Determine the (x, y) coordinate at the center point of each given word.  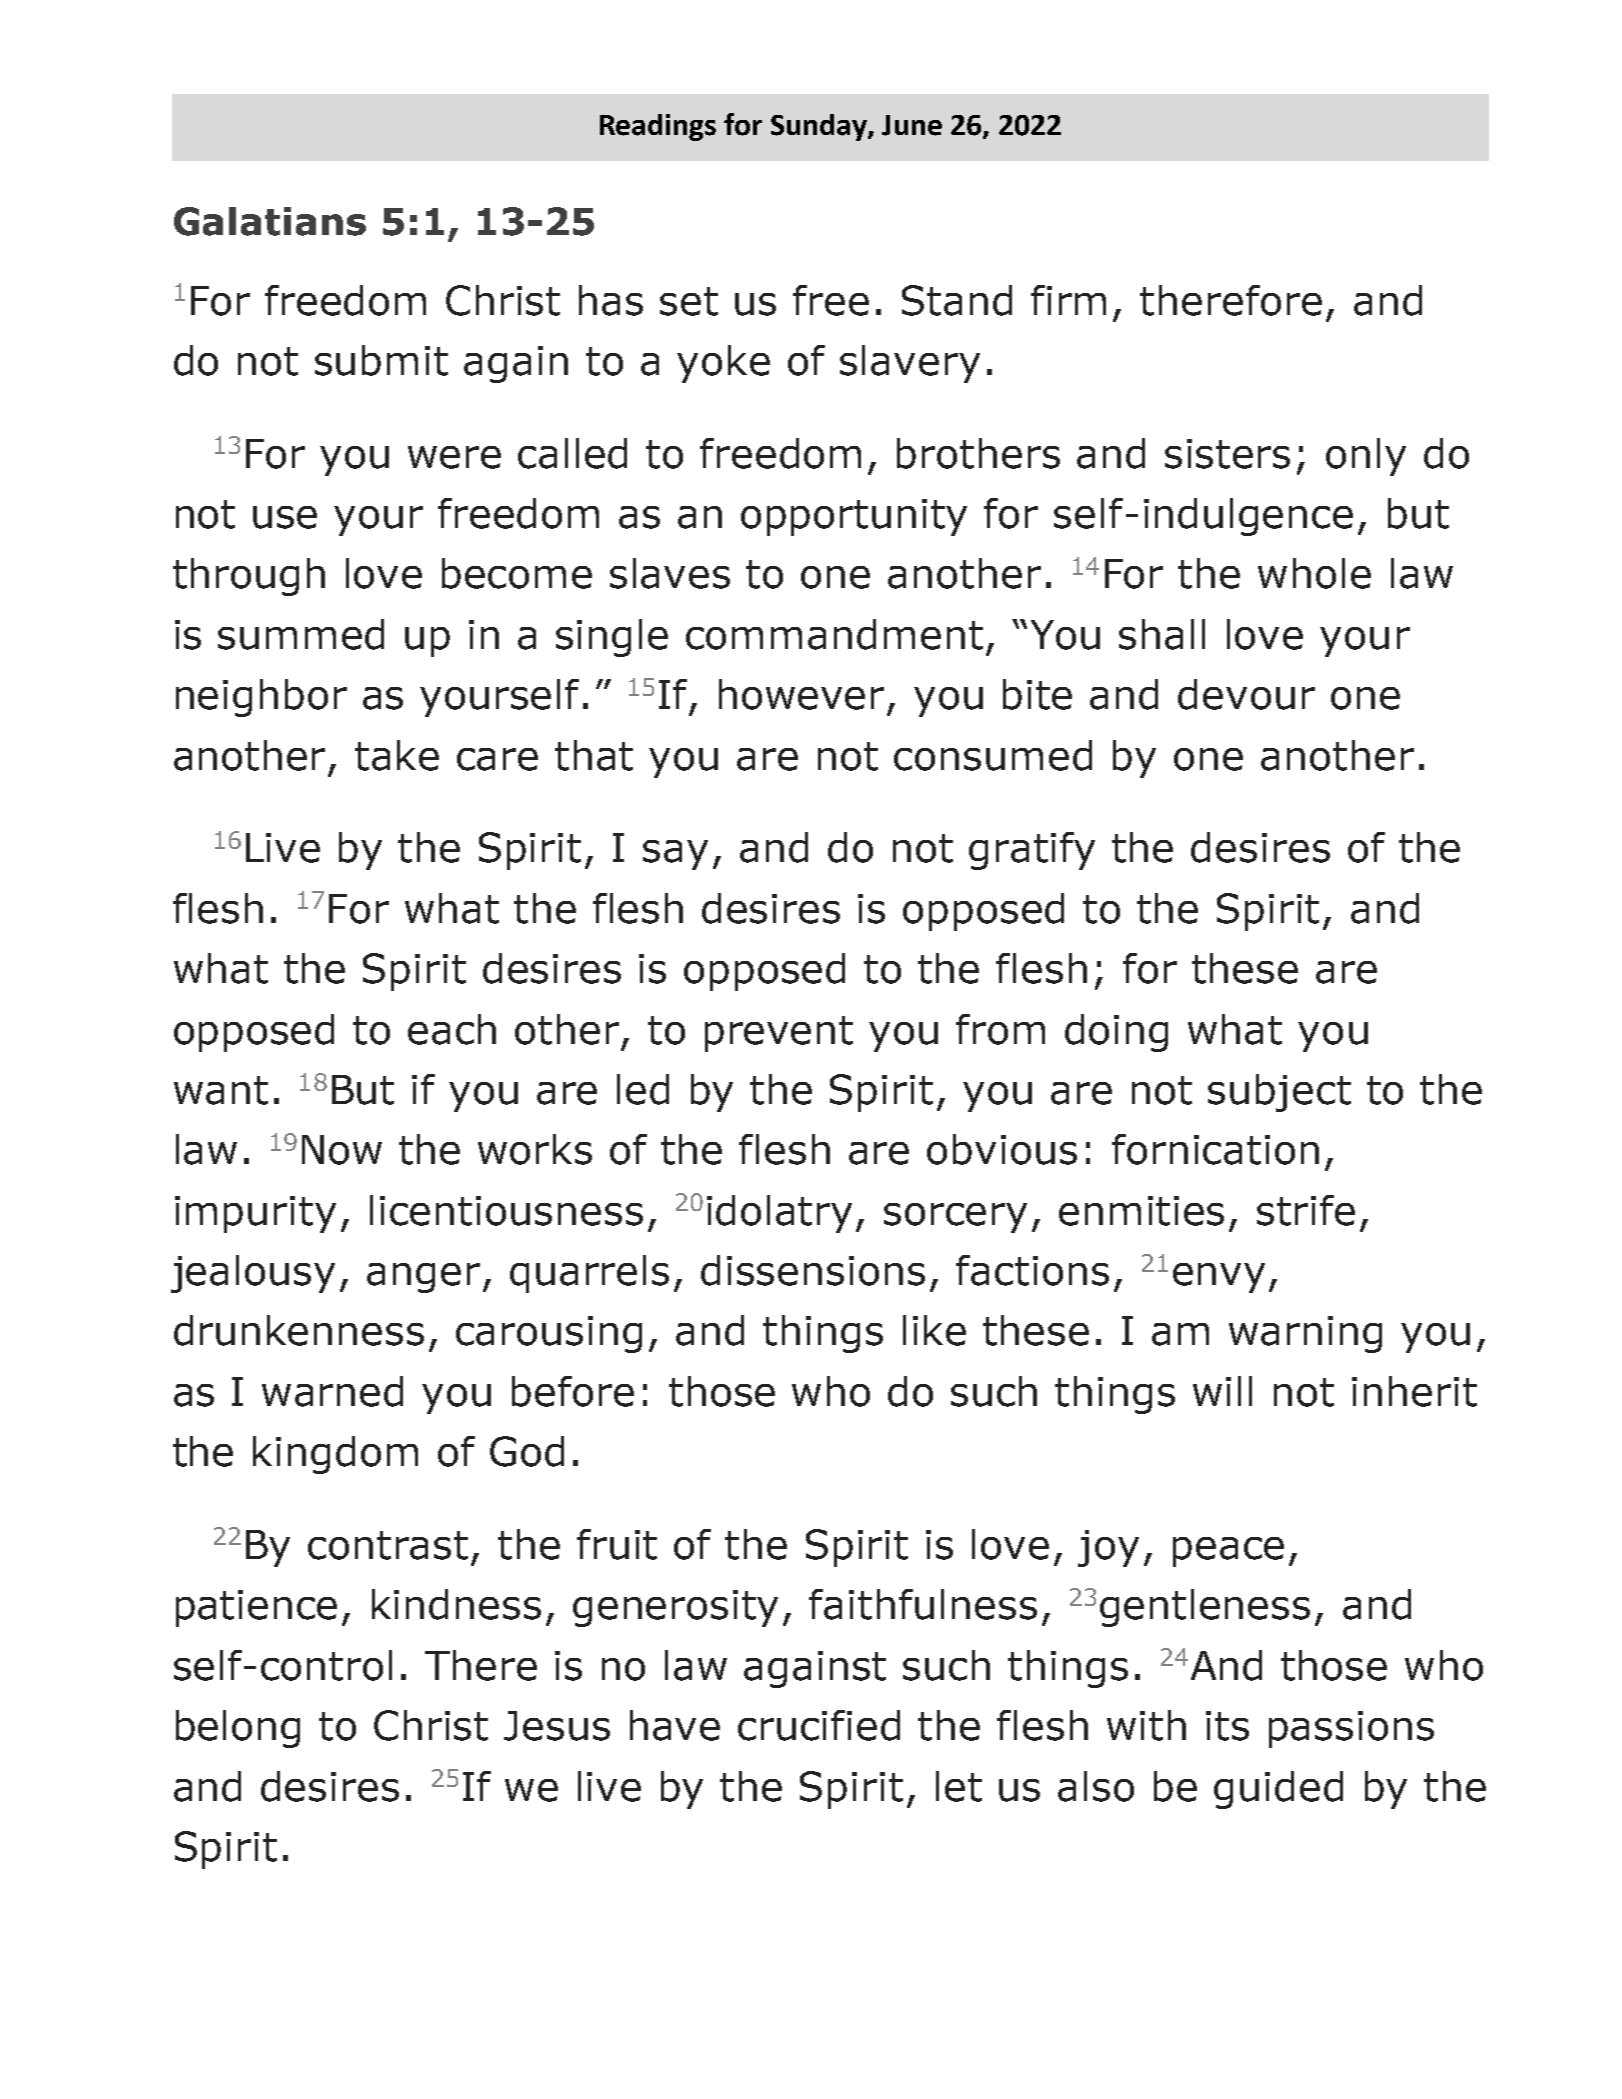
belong (238, 1729)
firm (1068, 300)
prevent (779, 1034)
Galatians (270, 221)
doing (1116, 1033)
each (452, 1029)
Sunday (820, 127)
